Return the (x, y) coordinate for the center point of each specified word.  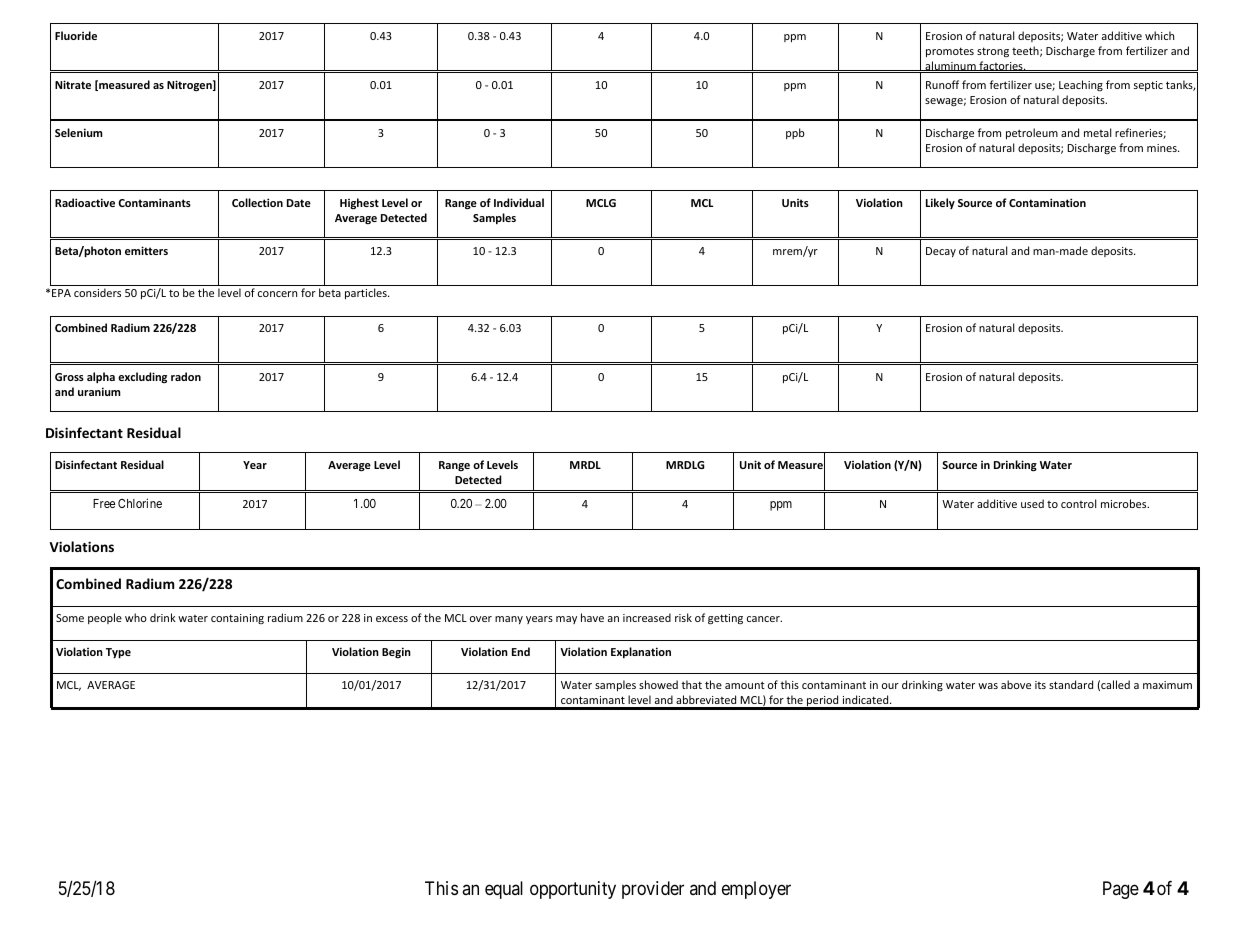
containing (237, 619)
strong (993, 52)
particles (367, 293)
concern (277, 294)
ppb (795, 133)
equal (504, 890)
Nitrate (73, 84)
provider (653, 890)
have (592, 617)
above (1016, 684)
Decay (941, 252)
